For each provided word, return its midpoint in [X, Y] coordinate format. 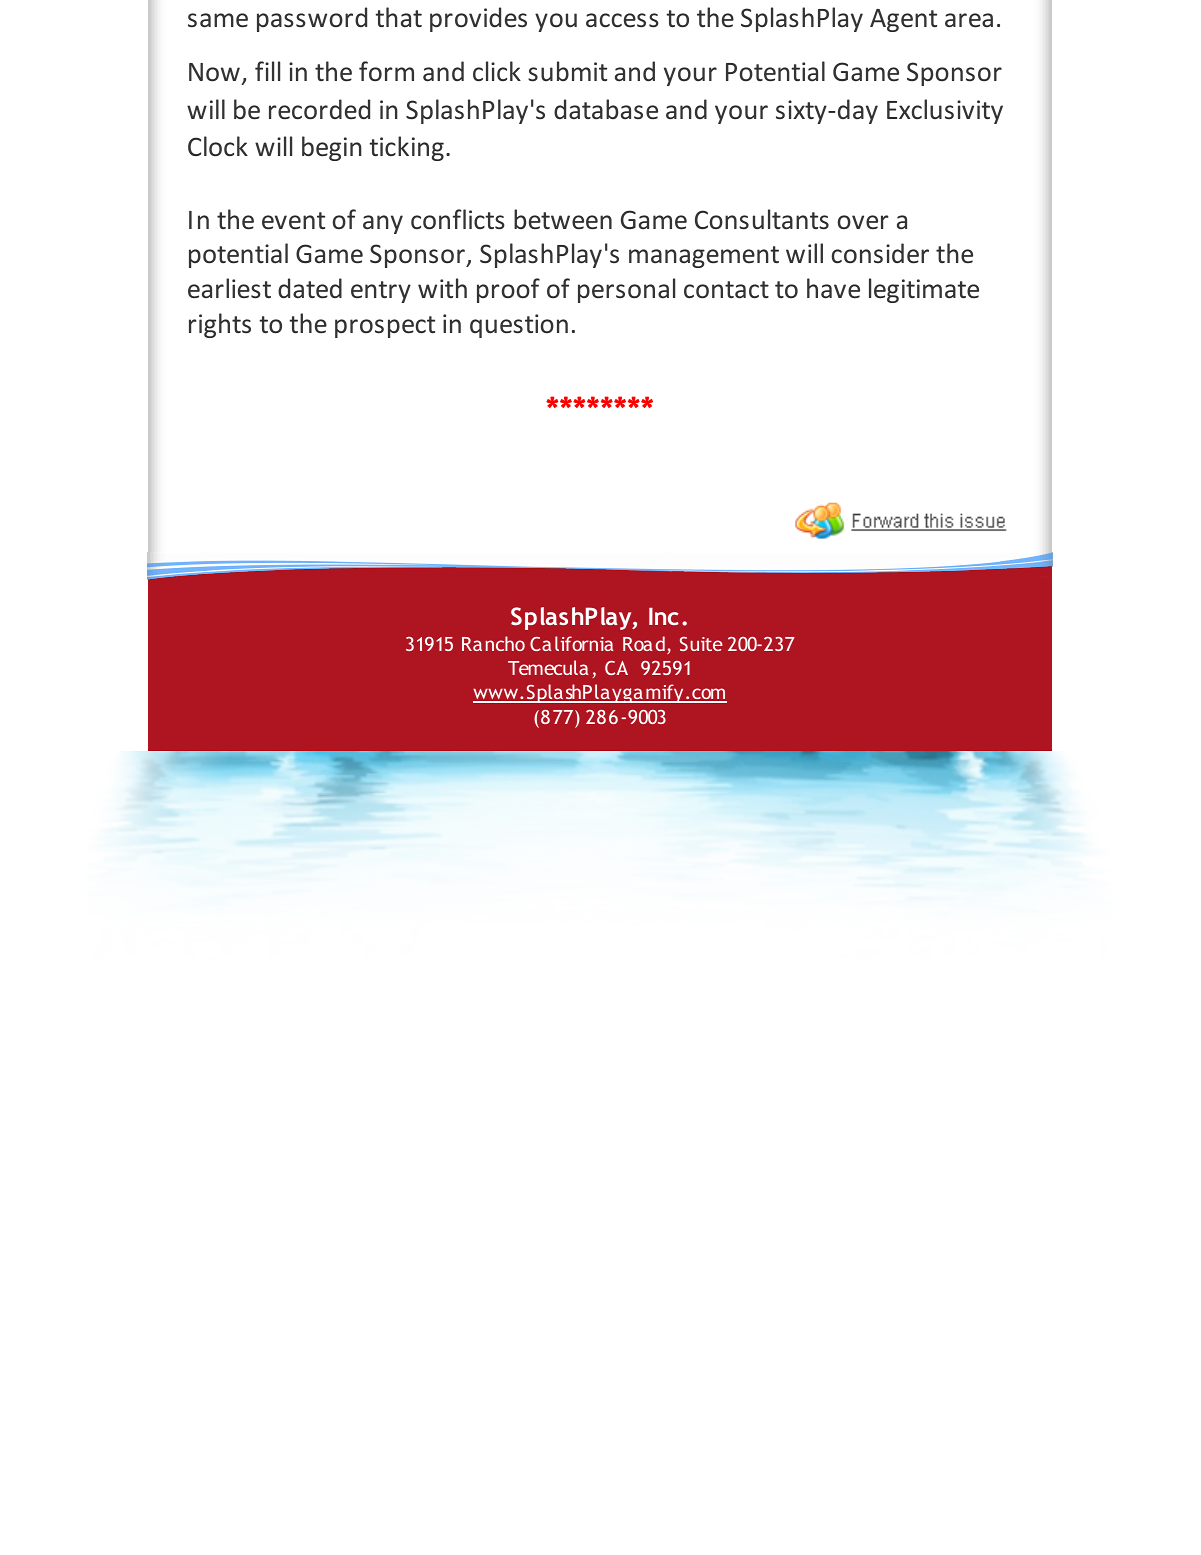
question [519, 326]
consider [880, 253]
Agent [903, 20]
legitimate [924, 290]
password [312, 19]
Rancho [493, 643]
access [622, 20]
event [293, 221]
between [563, 219]
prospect [385, 327]
